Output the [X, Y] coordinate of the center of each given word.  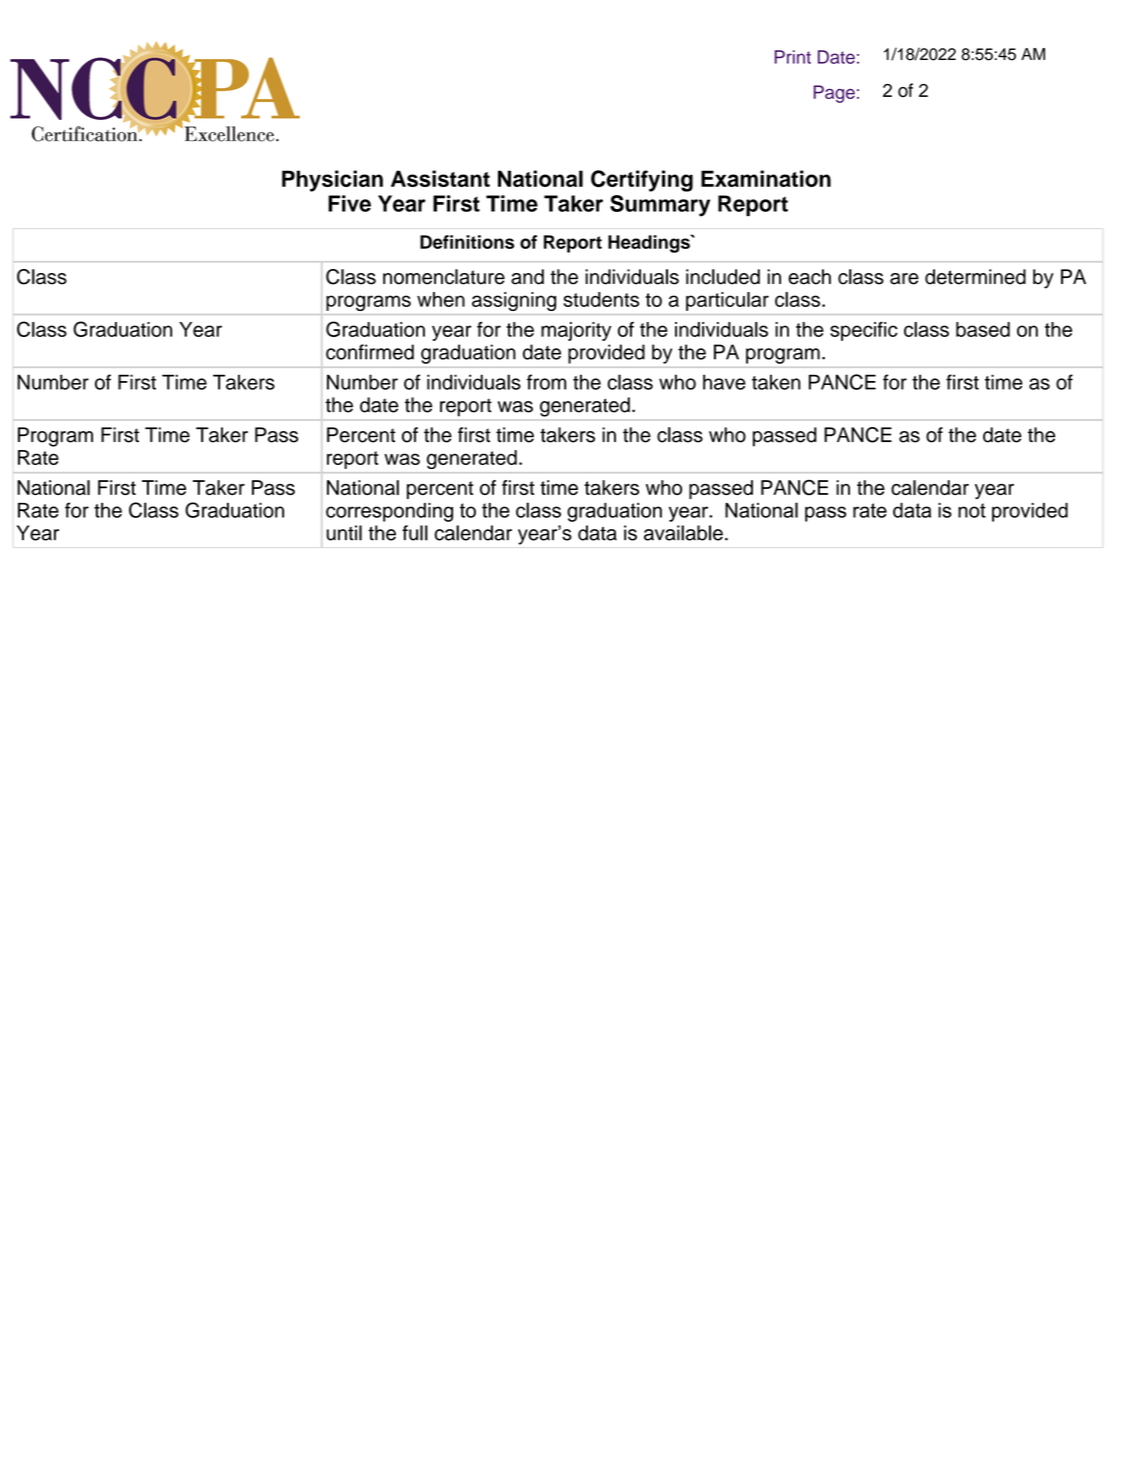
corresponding [389, 512]
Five [349, 203]
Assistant [440, 178]
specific [864, 331]
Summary [660, 206]
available [683, 533]
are [904, 279]
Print [793, 57]
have [724, 382]
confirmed [370, 352]
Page [834, 94]
